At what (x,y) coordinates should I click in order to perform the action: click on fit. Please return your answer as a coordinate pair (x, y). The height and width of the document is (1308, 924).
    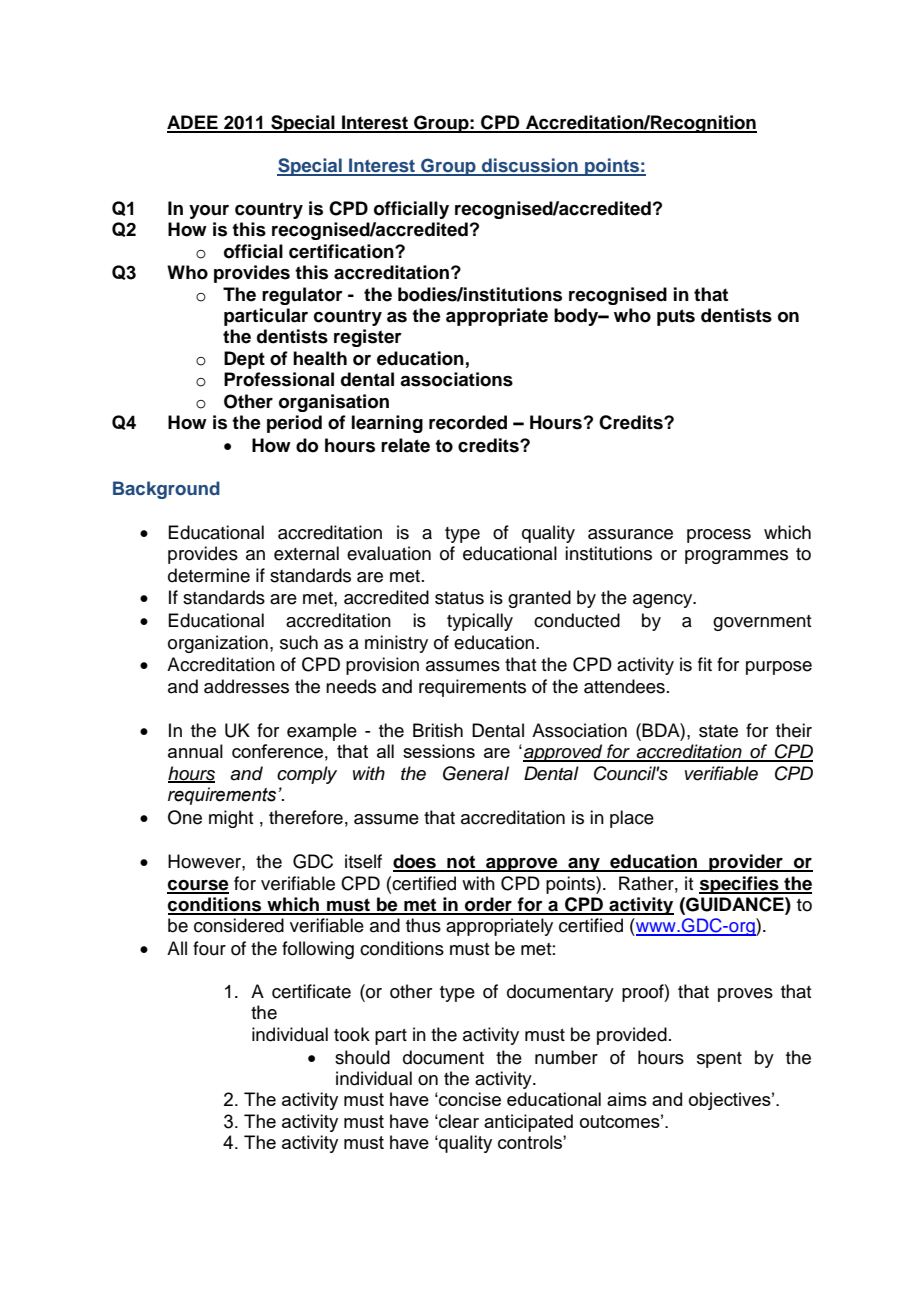
    Looking at the image, I should click on (705, 664).
